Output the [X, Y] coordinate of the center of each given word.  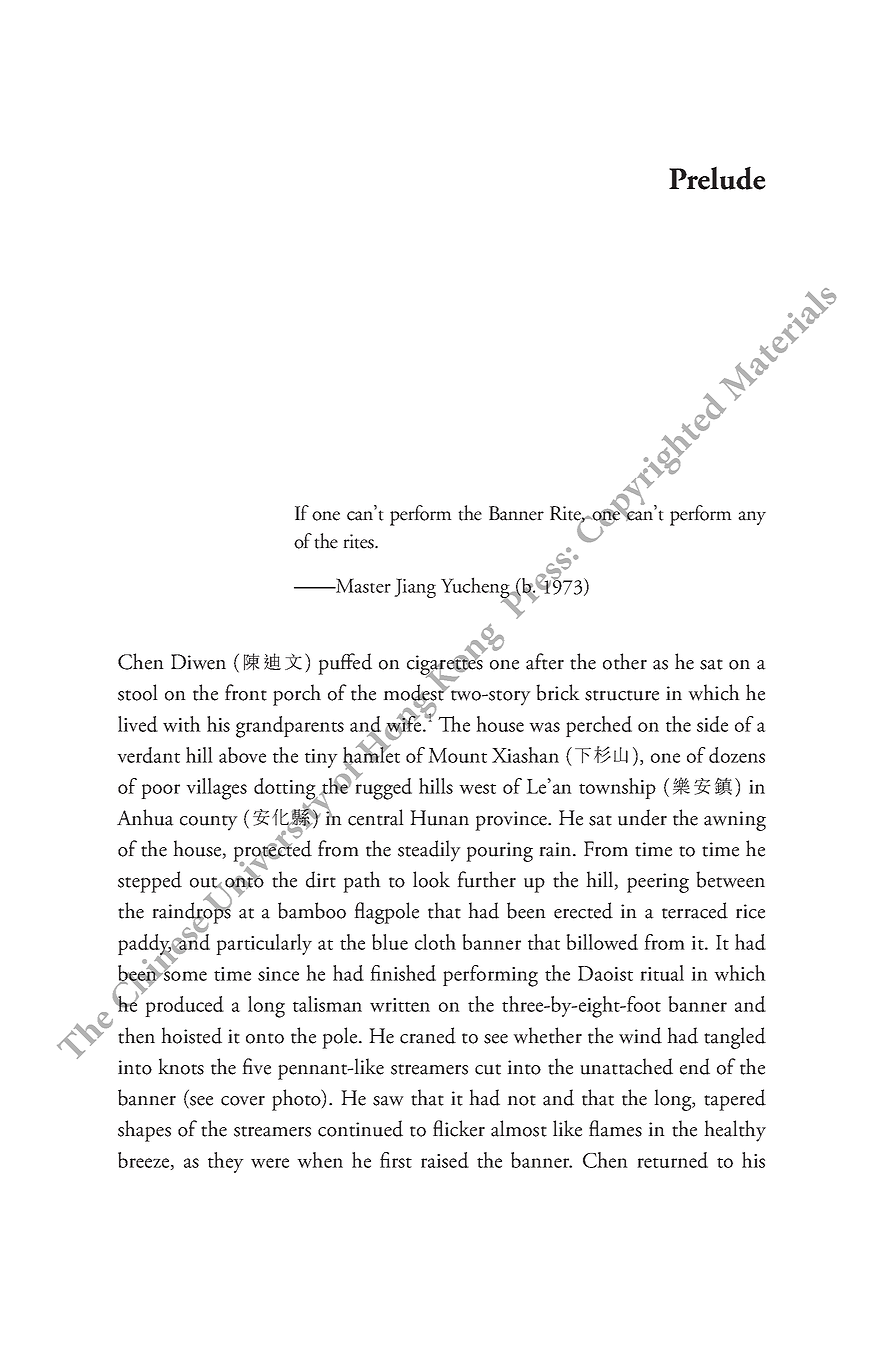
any [752, 518]
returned [672, 1160]
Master [362, 585]
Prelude [717, 178]
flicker [459, 1128]
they [226, 1162]
